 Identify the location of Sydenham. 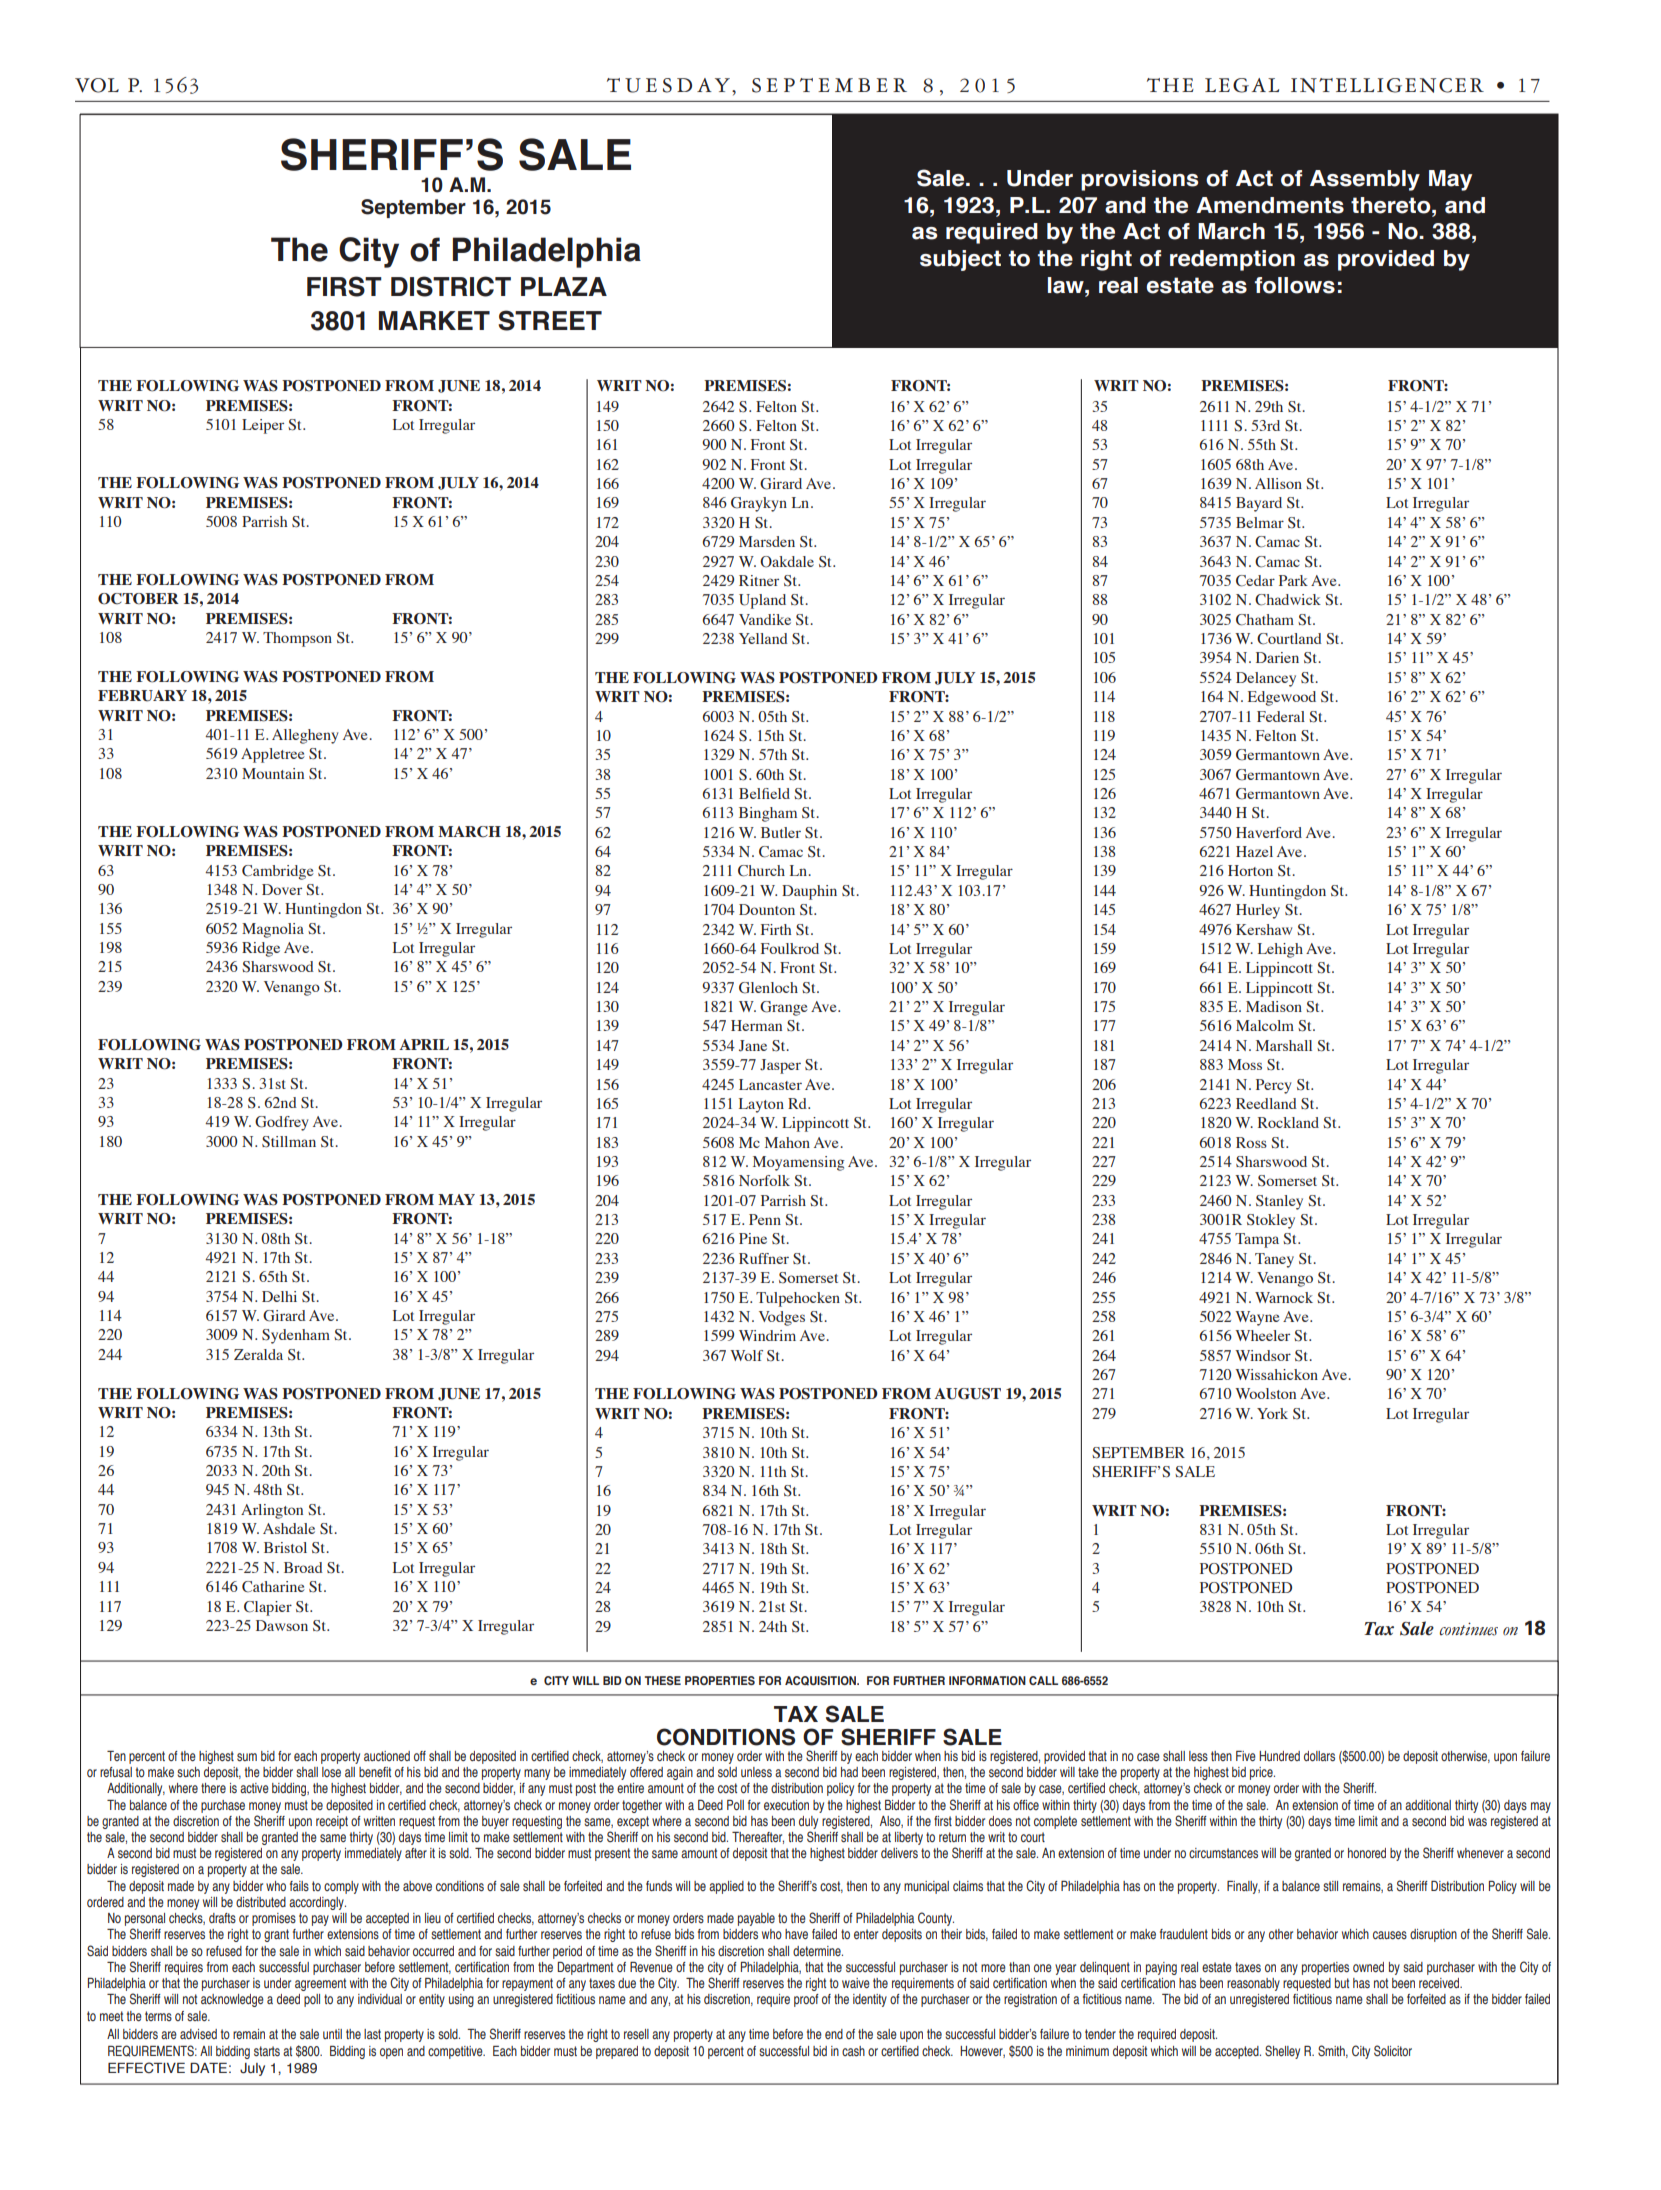
(296, 1336).
